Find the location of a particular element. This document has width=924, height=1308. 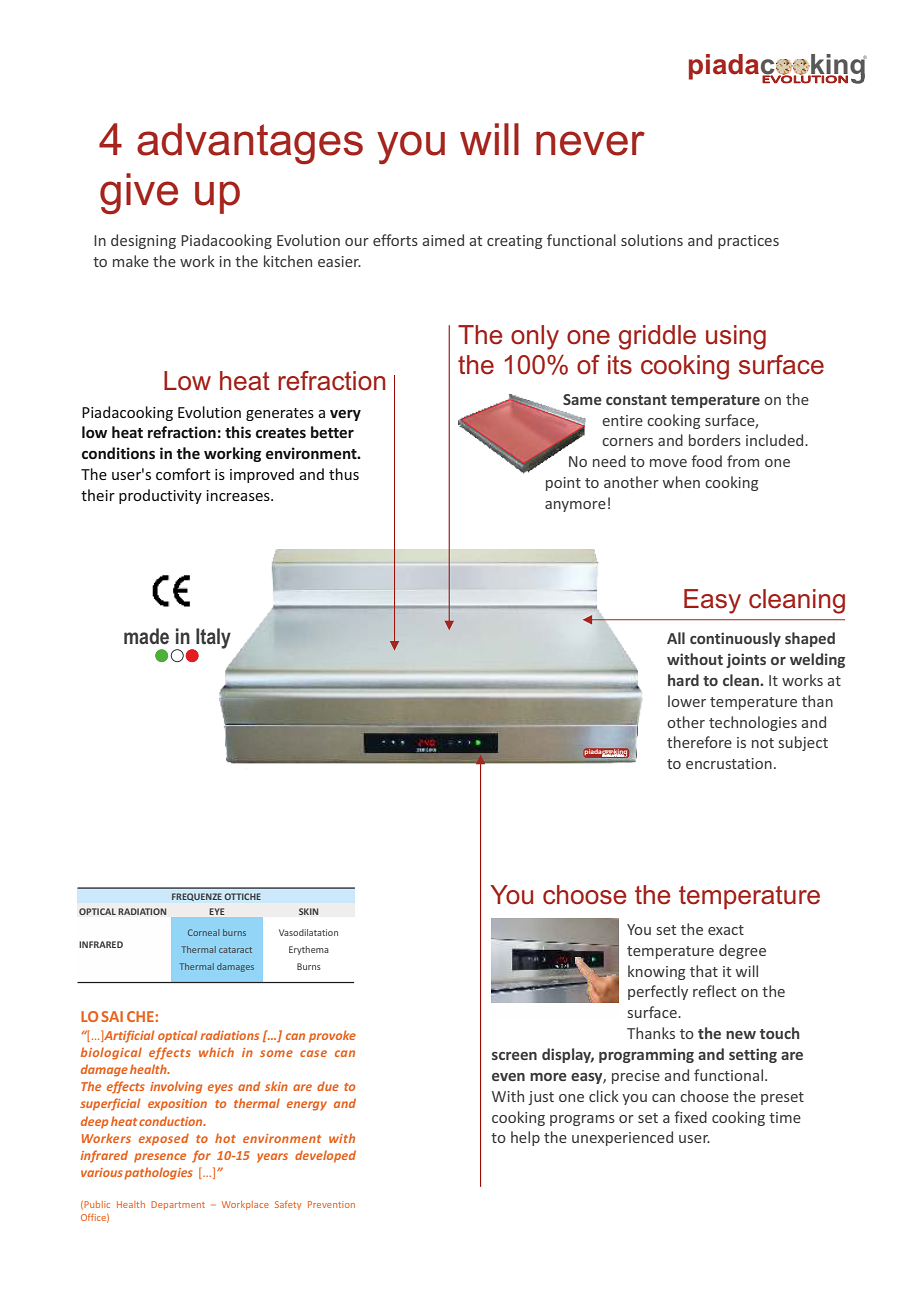

joints is located at coordinates (746, 660).
